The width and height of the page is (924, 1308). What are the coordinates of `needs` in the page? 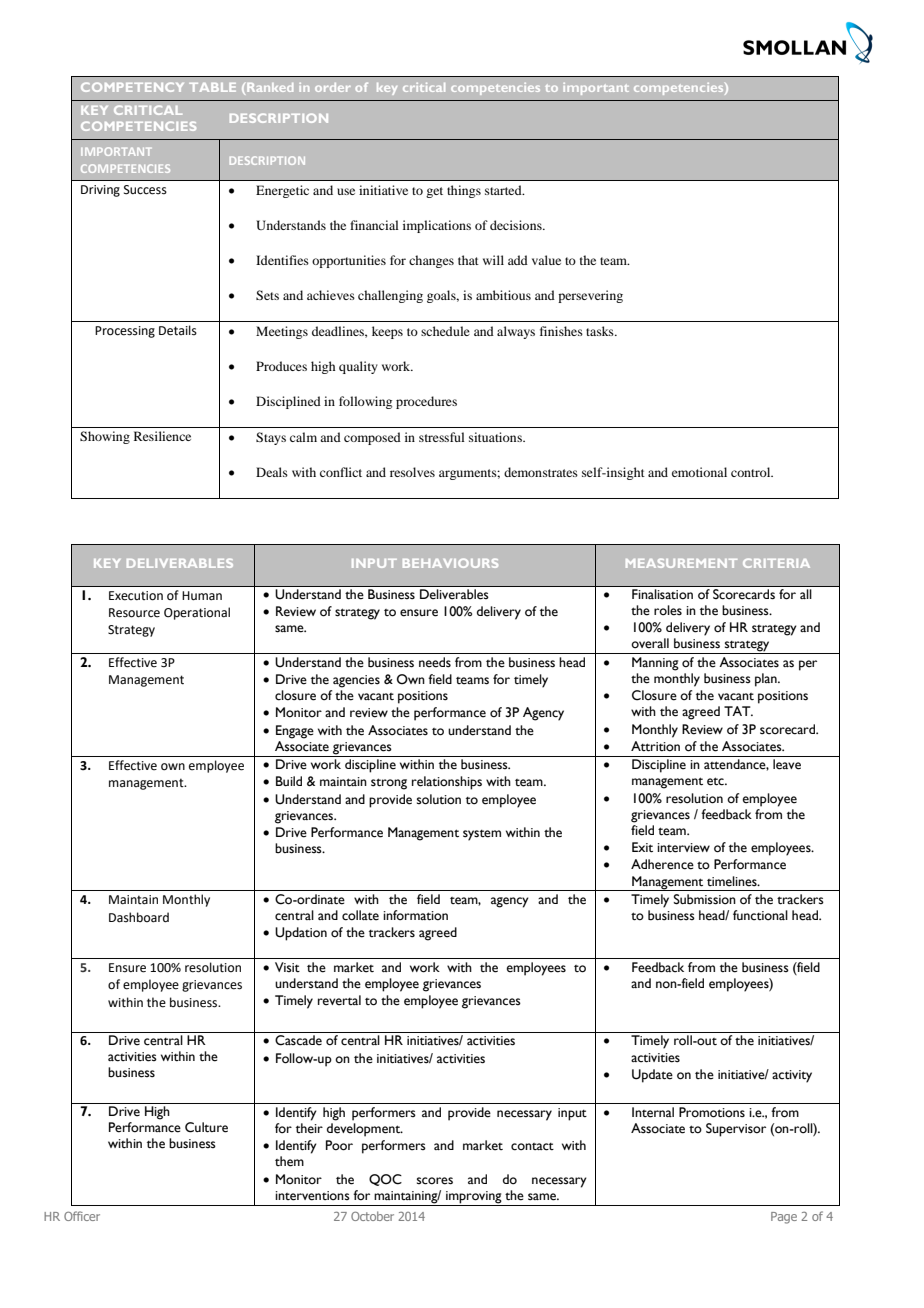 It's located at (435, 662).
